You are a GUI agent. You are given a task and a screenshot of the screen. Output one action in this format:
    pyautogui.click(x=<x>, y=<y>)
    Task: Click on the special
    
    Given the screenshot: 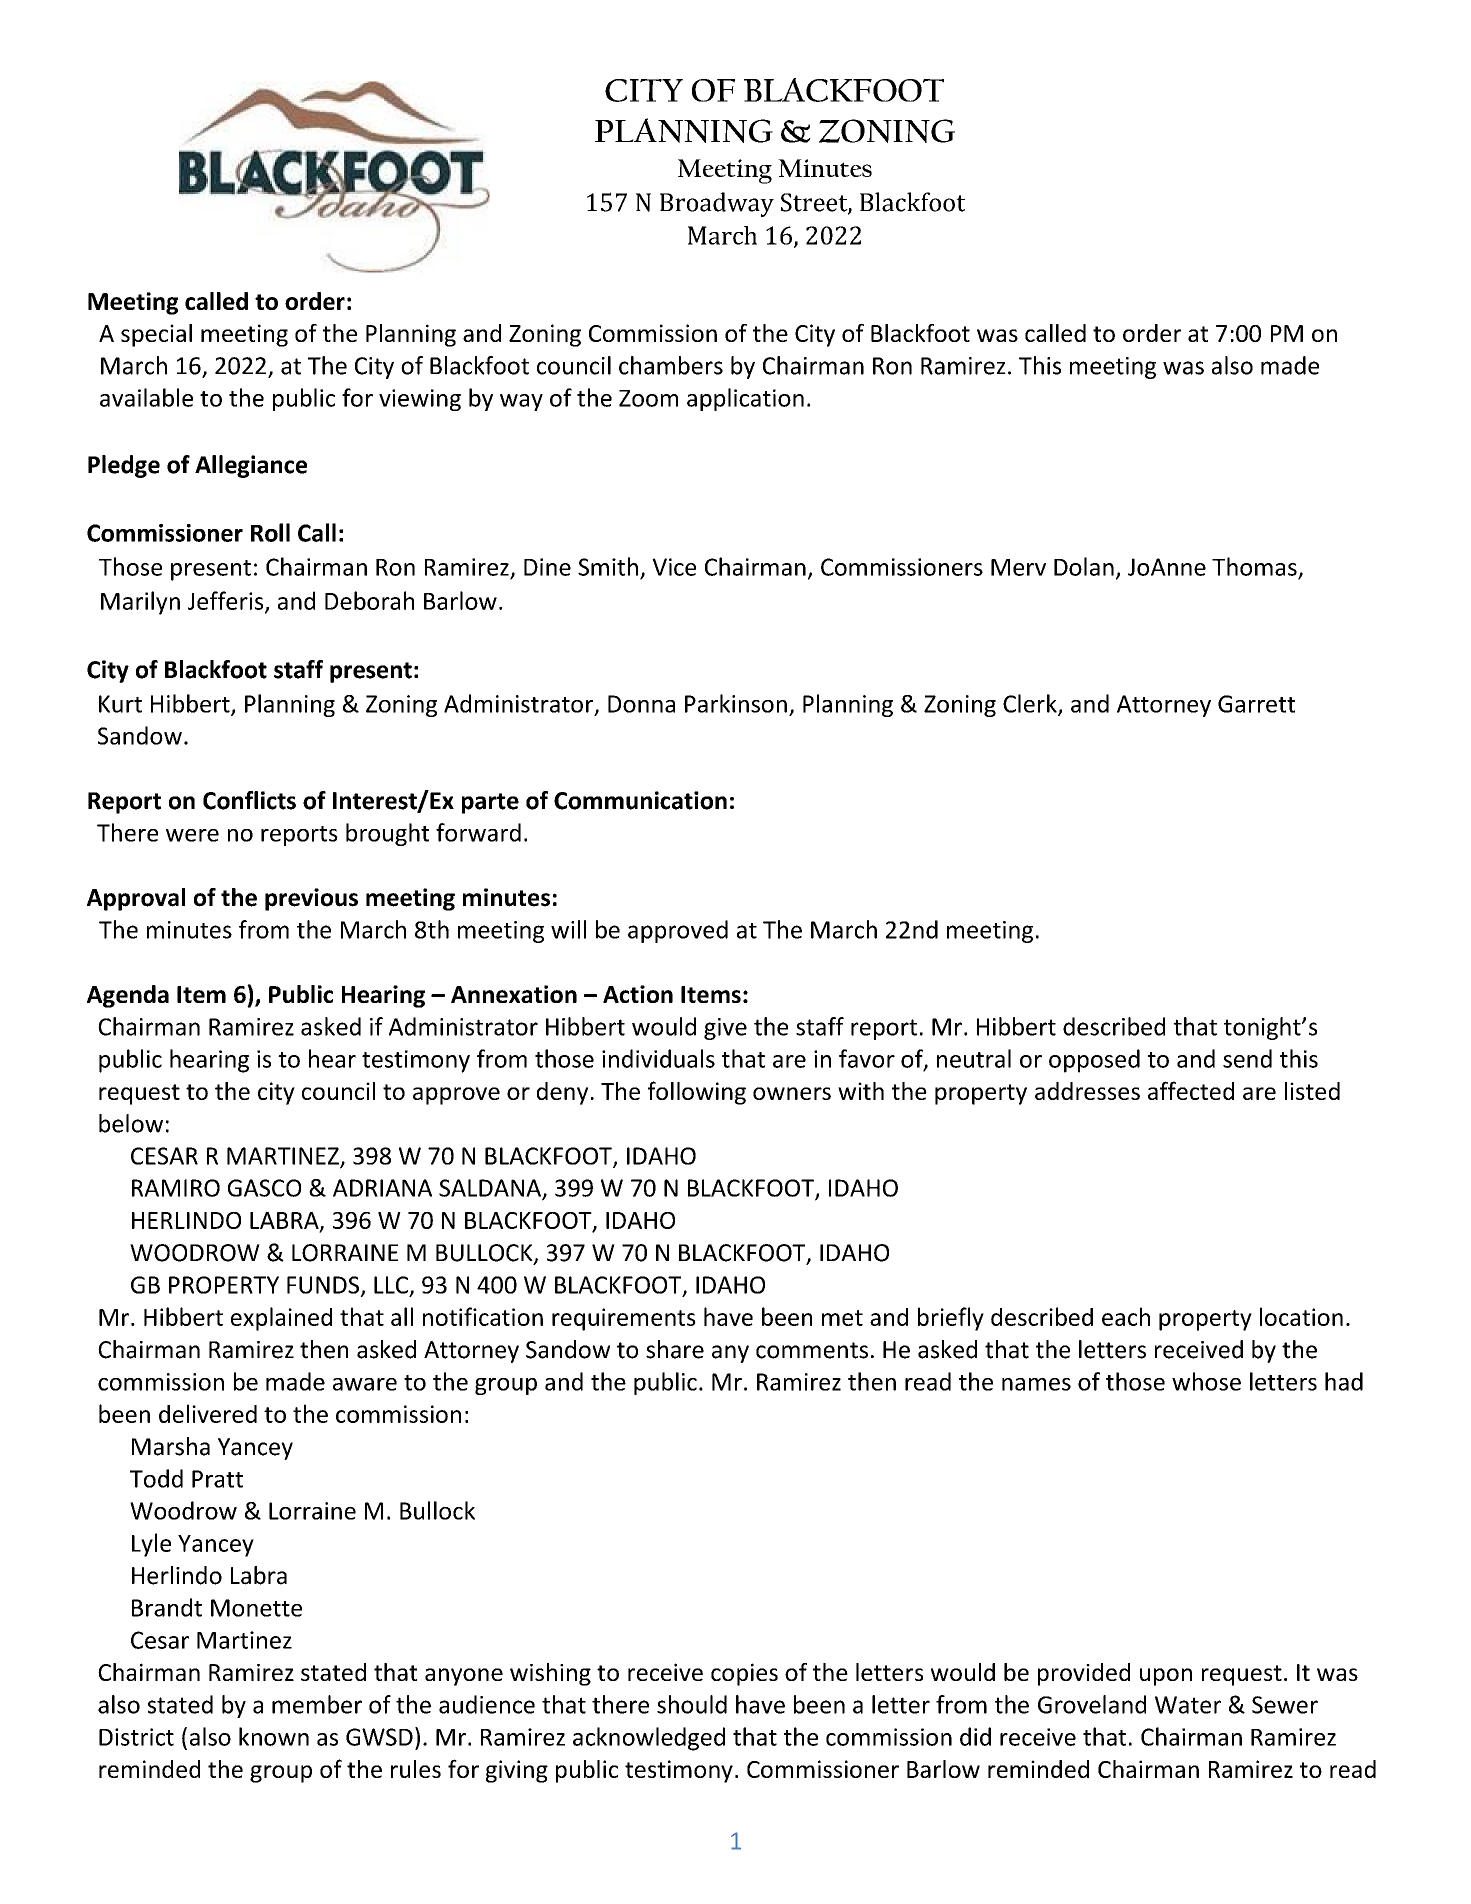 What is the action you would take?
    pyautogui.click(x=156, y=335)
